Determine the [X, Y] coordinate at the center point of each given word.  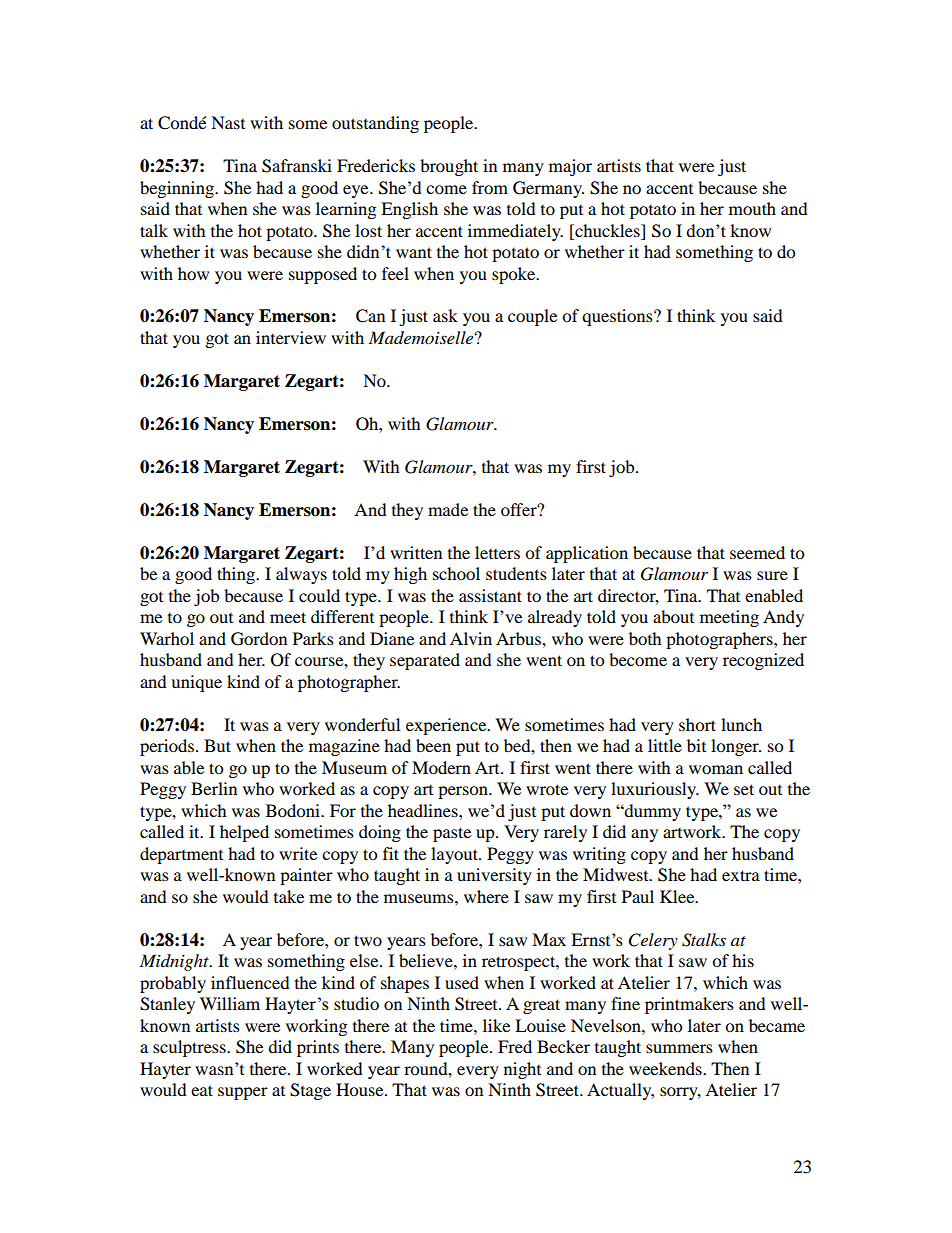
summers [679, 1048]
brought [449, 167]
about [673, 616]
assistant [490, 595]
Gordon [259, 639]
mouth [752, 208]
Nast [228, 122]
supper [243, 1093]
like [496, 1025]
